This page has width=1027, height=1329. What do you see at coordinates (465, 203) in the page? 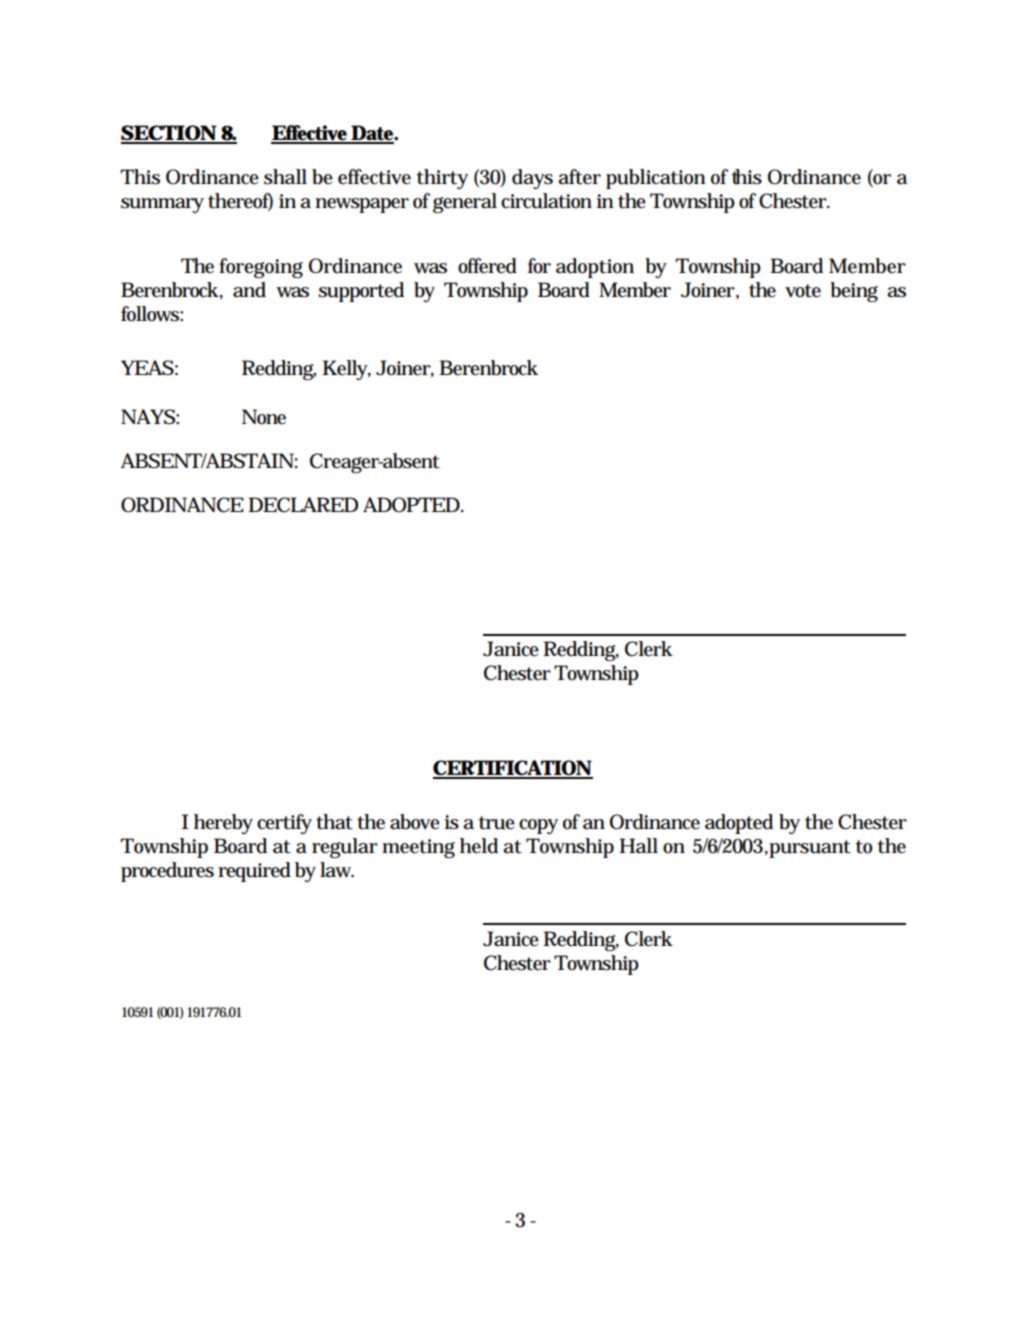
I see `general` at bounding box center [465, 203].
